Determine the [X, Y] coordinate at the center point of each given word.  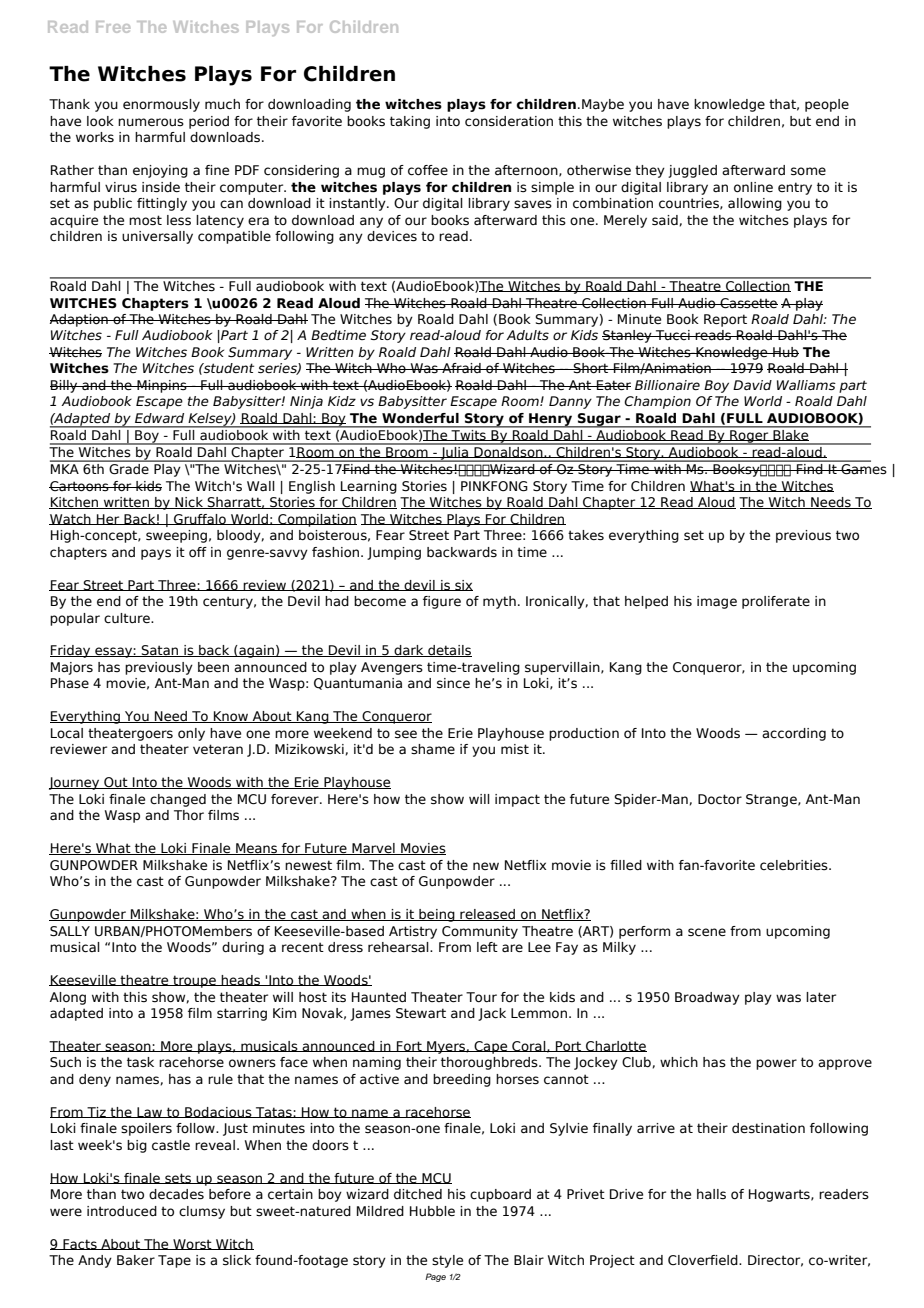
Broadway [707, 998]
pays [156, 554]
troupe [194, 981]
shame [433, 749]
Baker [136, 1260]
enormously [161, 105]
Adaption [80, 320]
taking [410, 122]
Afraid [461, 368]
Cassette [748, 303]
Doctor [720, 799]
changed [178, 800]
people [827, 105]
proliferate [776, 602]
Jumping [394, 553]
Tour [481, 997]
